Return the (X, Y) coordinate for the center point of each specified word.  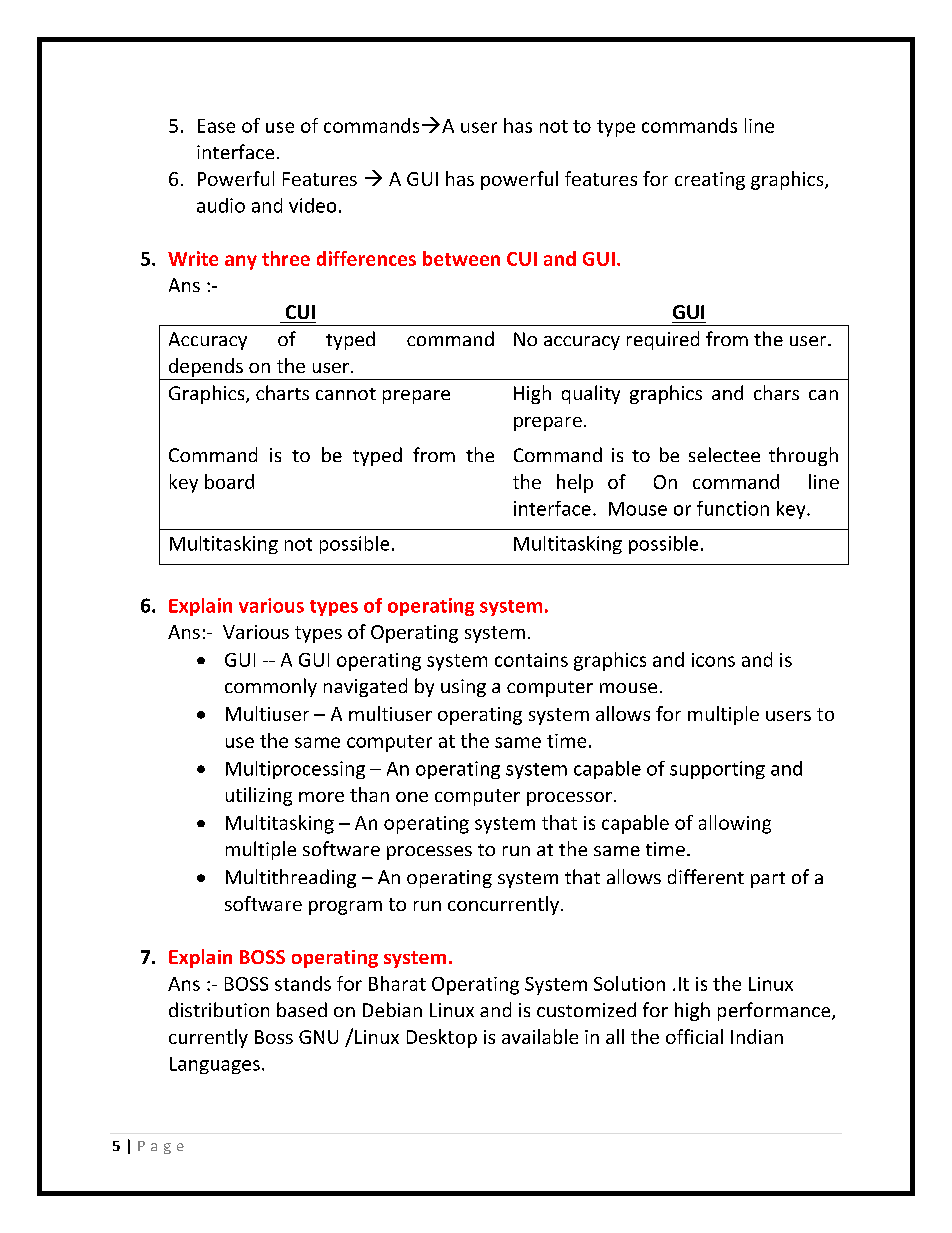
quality (591, 394)
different (706, 876)
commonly (271, 687)
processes (429, 853)
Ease (216, 126)
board (229, 481)
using (463, 688)
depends (206, 367)
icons (713, 660)
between (461, 258)
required (663, 340)
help (575, 483)
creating (710, 181)
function (733, 508)
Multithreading (291, 878)
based (302, 1009)
